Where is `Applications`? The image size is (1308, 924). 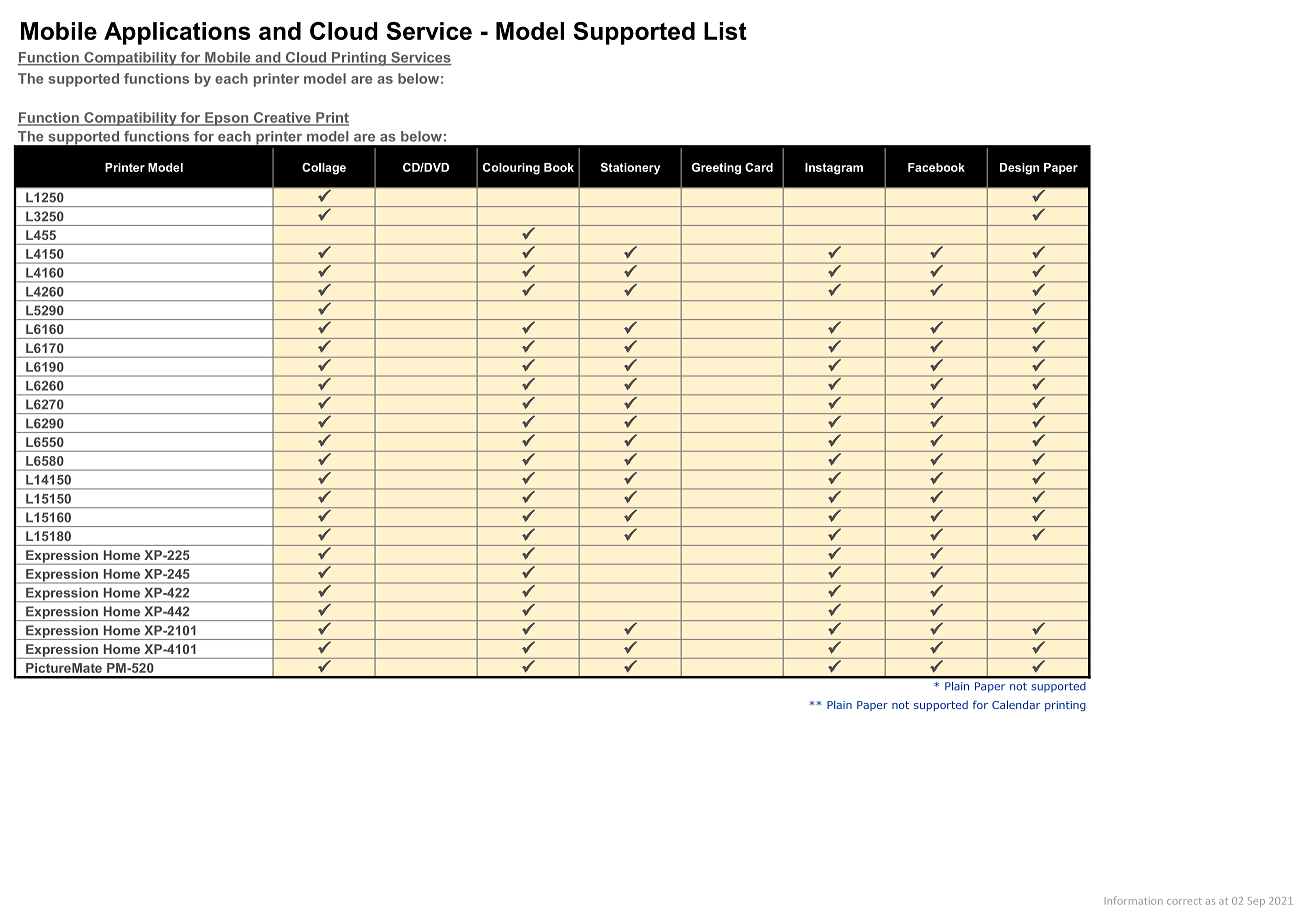 Applications is located at coordinates (177, 33).
